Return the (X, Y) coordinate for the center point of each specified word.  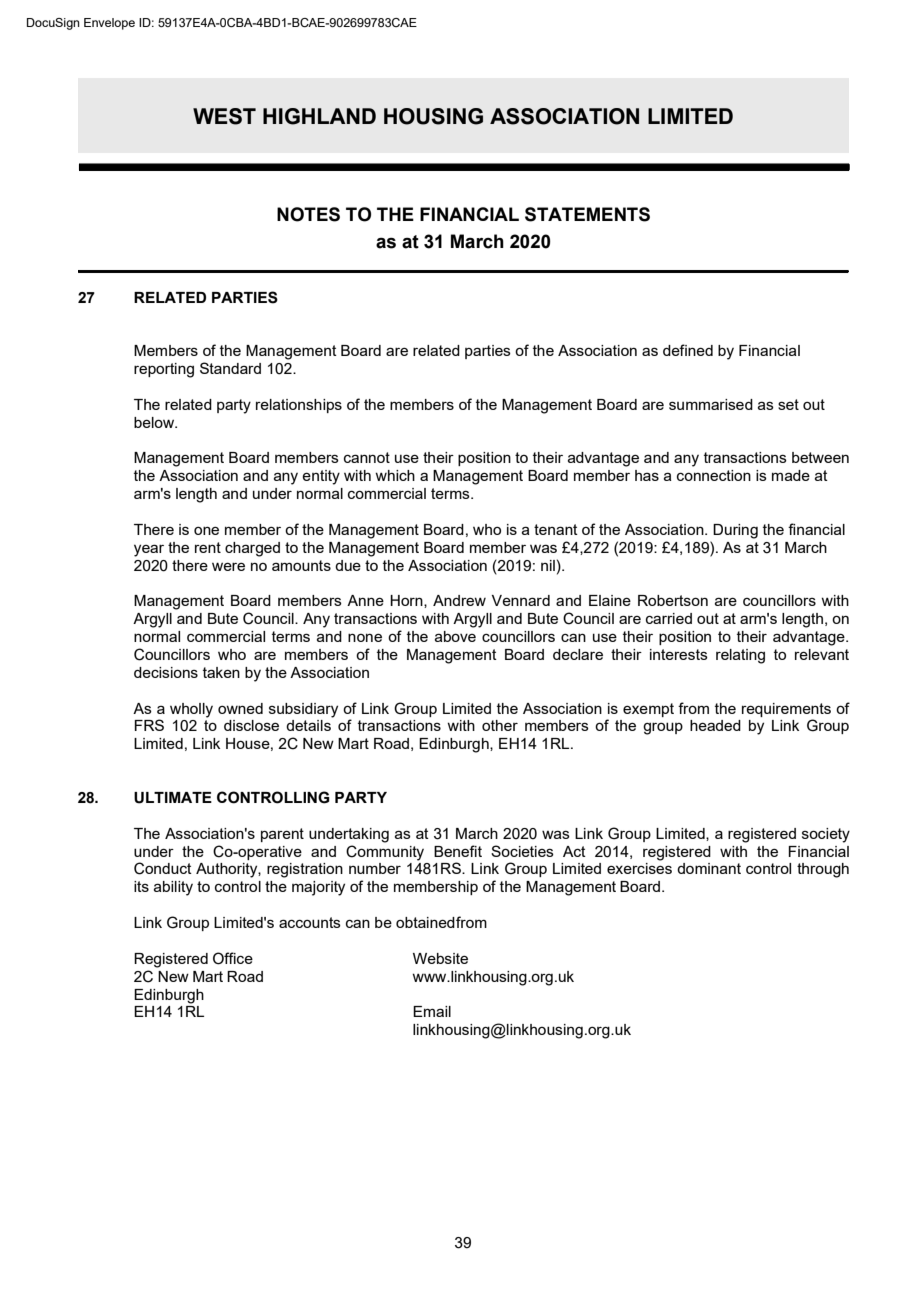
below (155, 422)
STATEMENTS (587, 214)
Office (233, 958)
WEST (224, 116)
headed (715, 725)
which (395, 475)
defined (688, 350)
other (500, 725)
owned (240, 708)
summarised (711, 404)
